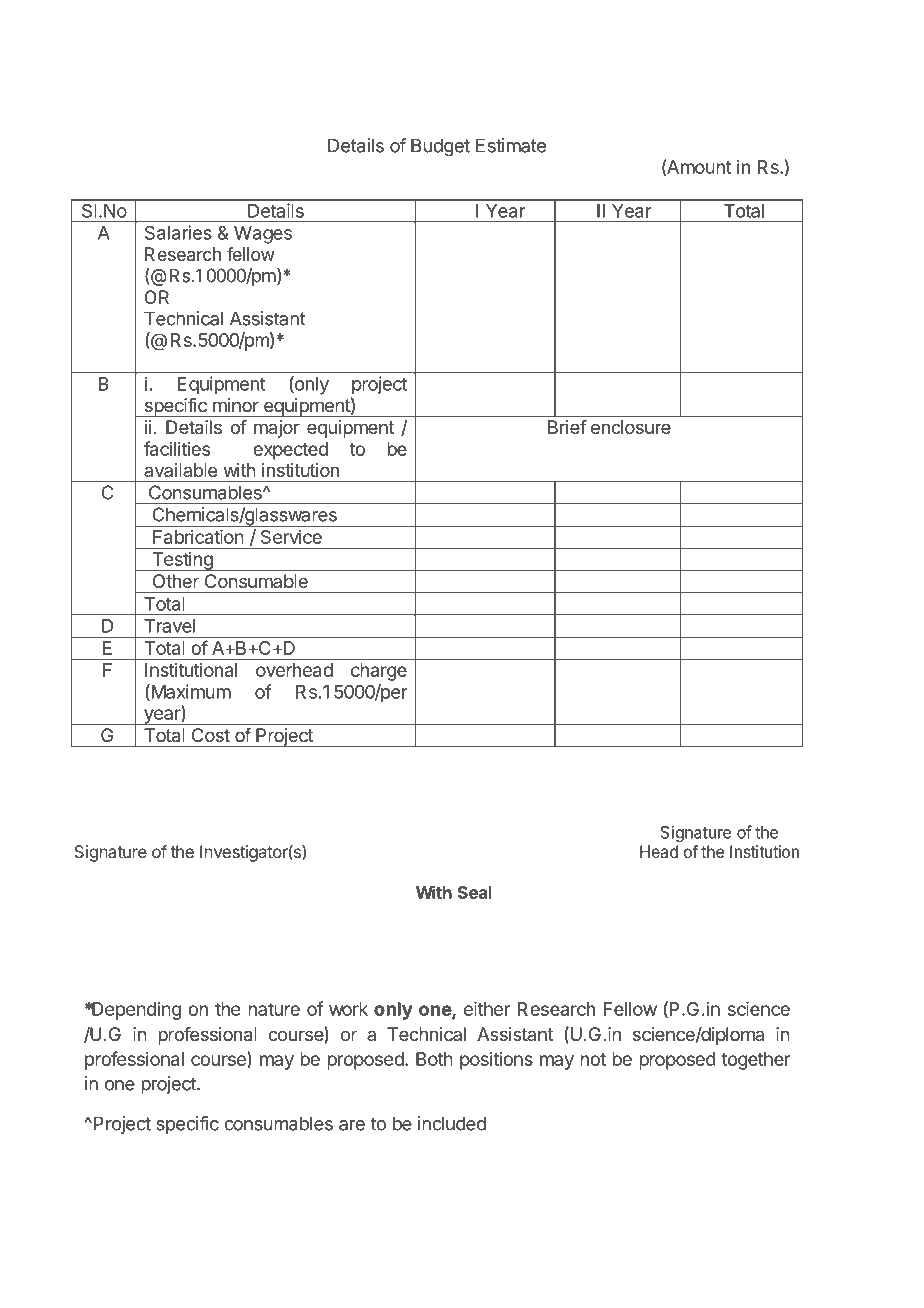  I want to click on Estimate, so click(511, 145).
